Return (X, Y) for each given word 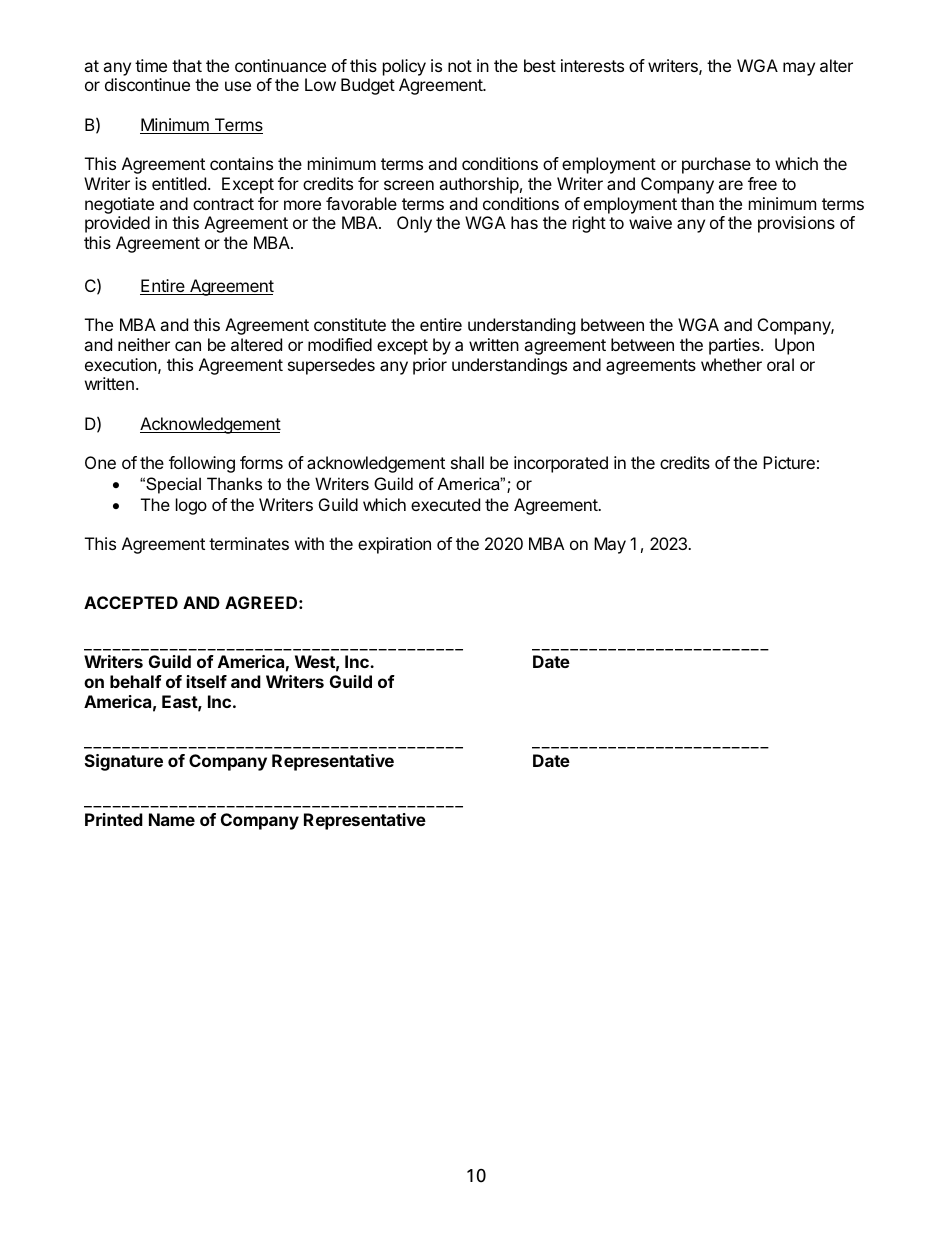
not (460, 66)
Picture (789, 462)
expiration (394, 545)
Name (172, 819)
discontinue (147, 84)
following (202, 464)
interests (592, 65)
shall (467, 462)
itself (207, 681)
